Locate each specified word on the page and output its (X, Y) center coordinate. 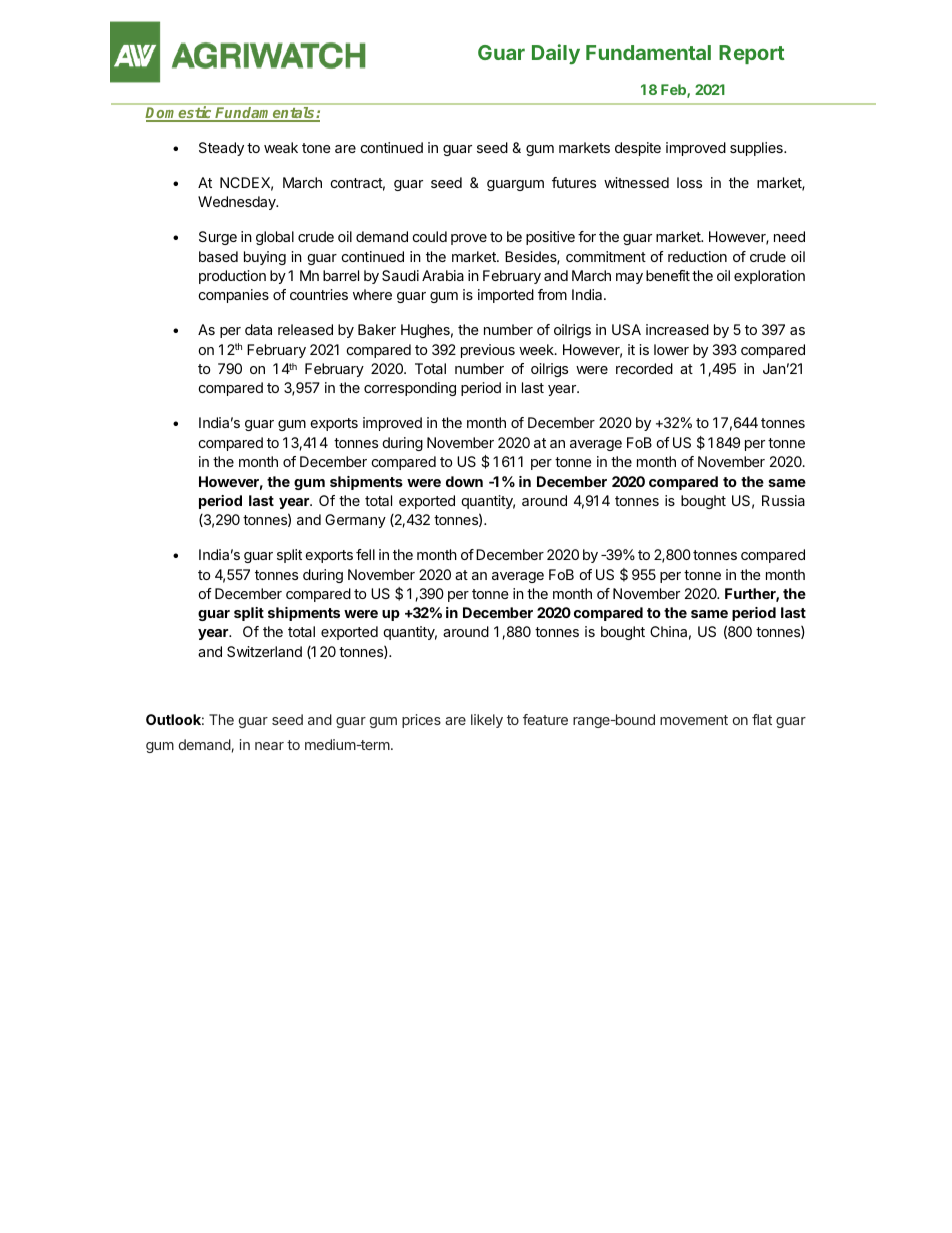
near (269, 746)
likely (487, 721)
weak (281, 147)
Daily (556, 54)
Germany (355, 521)
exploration (769, 277)
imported (506, 296)
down (464, 481)
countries (319, 294)
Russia (783, 500)
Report (752, 54)
